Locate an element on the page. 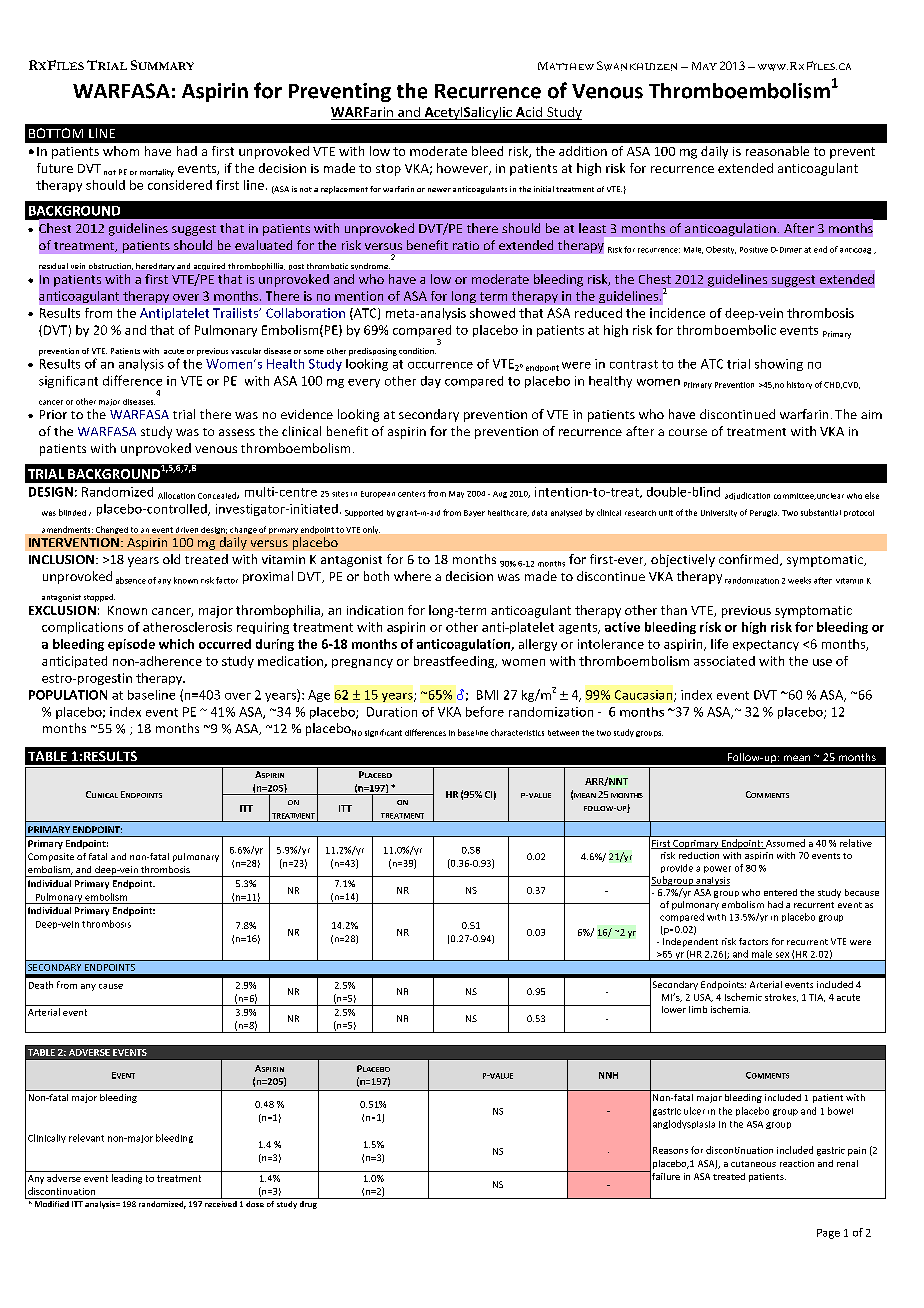 The height and width of the image is (1308, 924). adjudication is located at coordinates (747, 496).
